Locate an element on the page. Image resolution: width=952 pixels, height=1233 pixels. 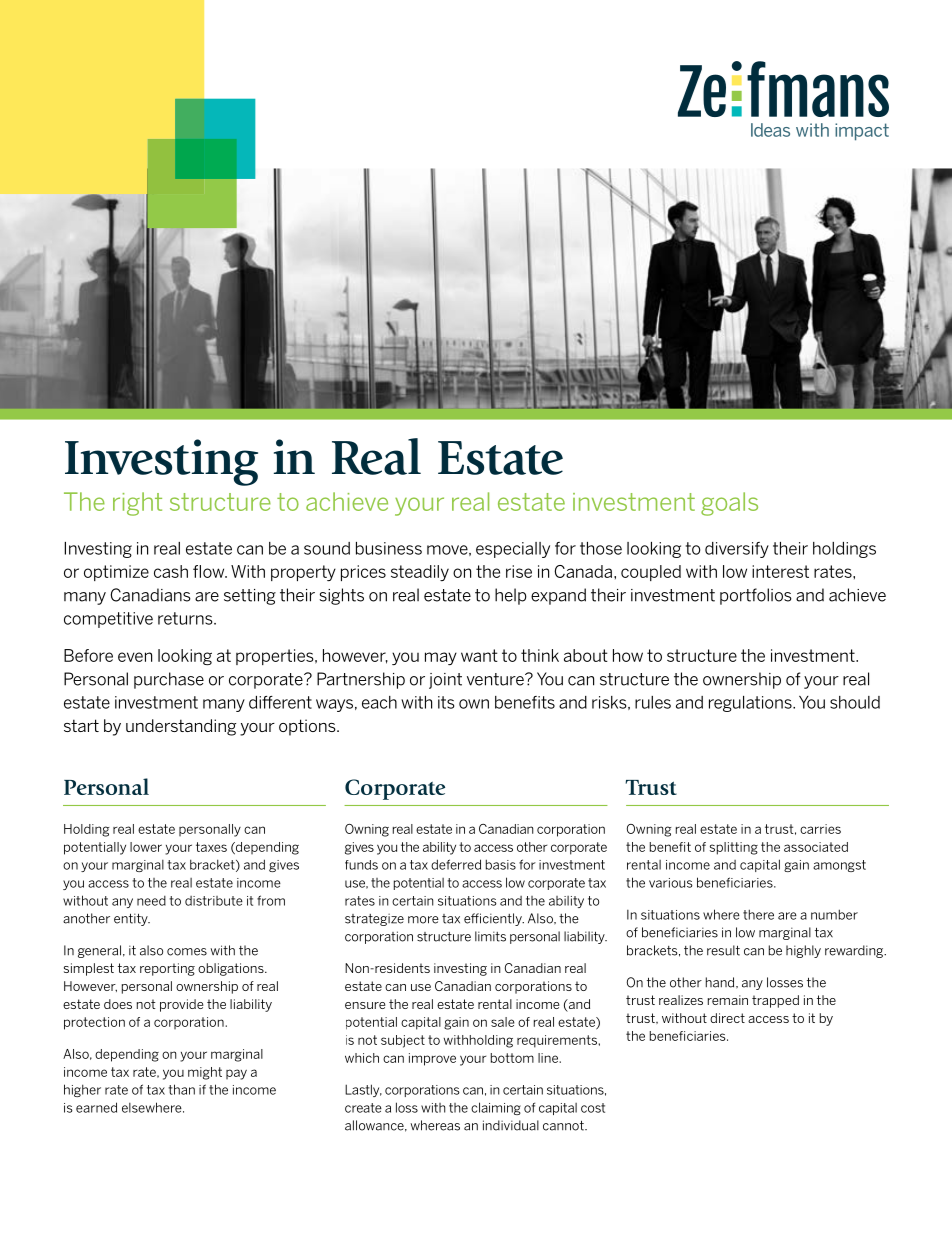
especially is located at coordinates (513, 550).
